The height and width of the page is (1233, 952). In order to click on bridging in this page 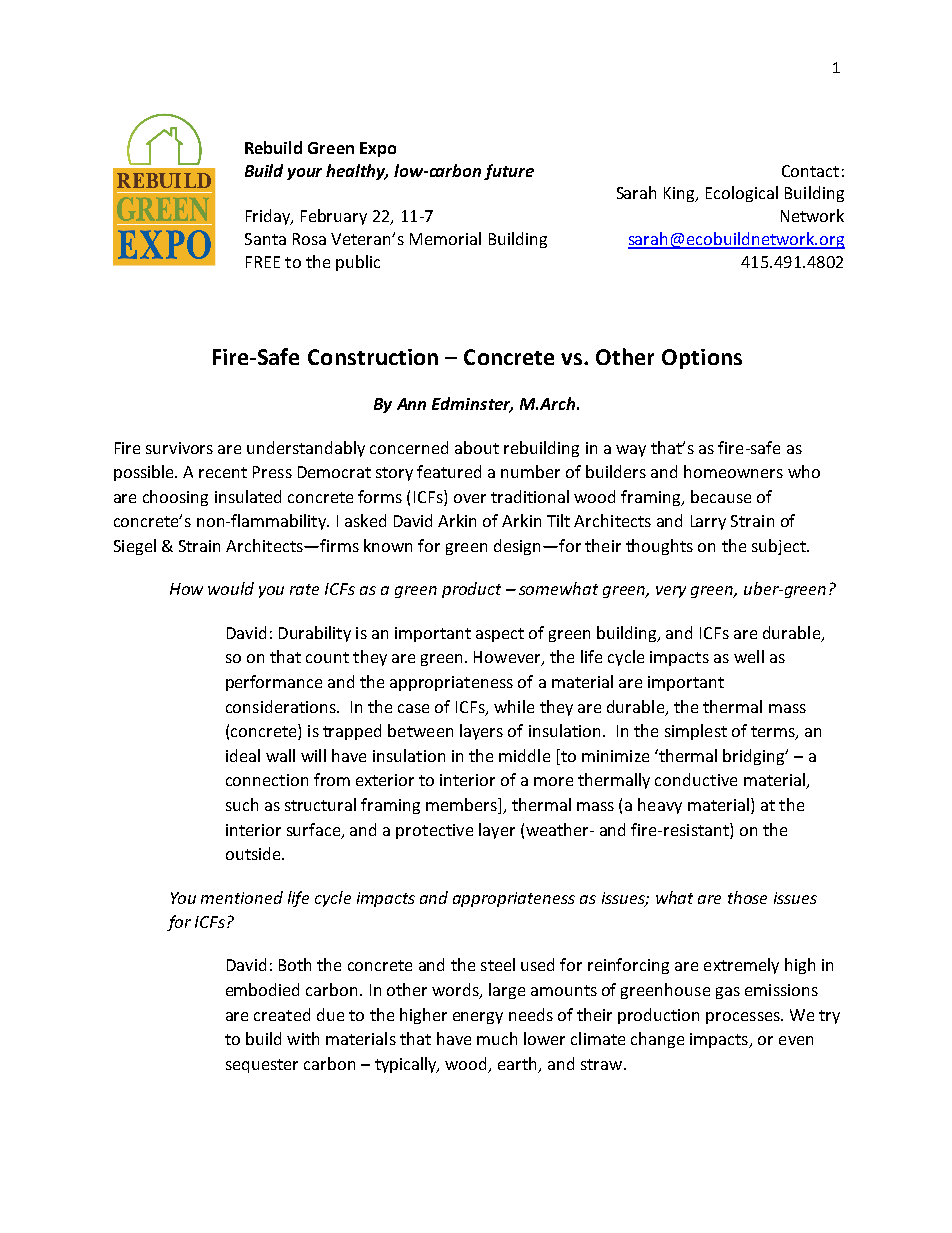, I will do `click(755, 757)`.
